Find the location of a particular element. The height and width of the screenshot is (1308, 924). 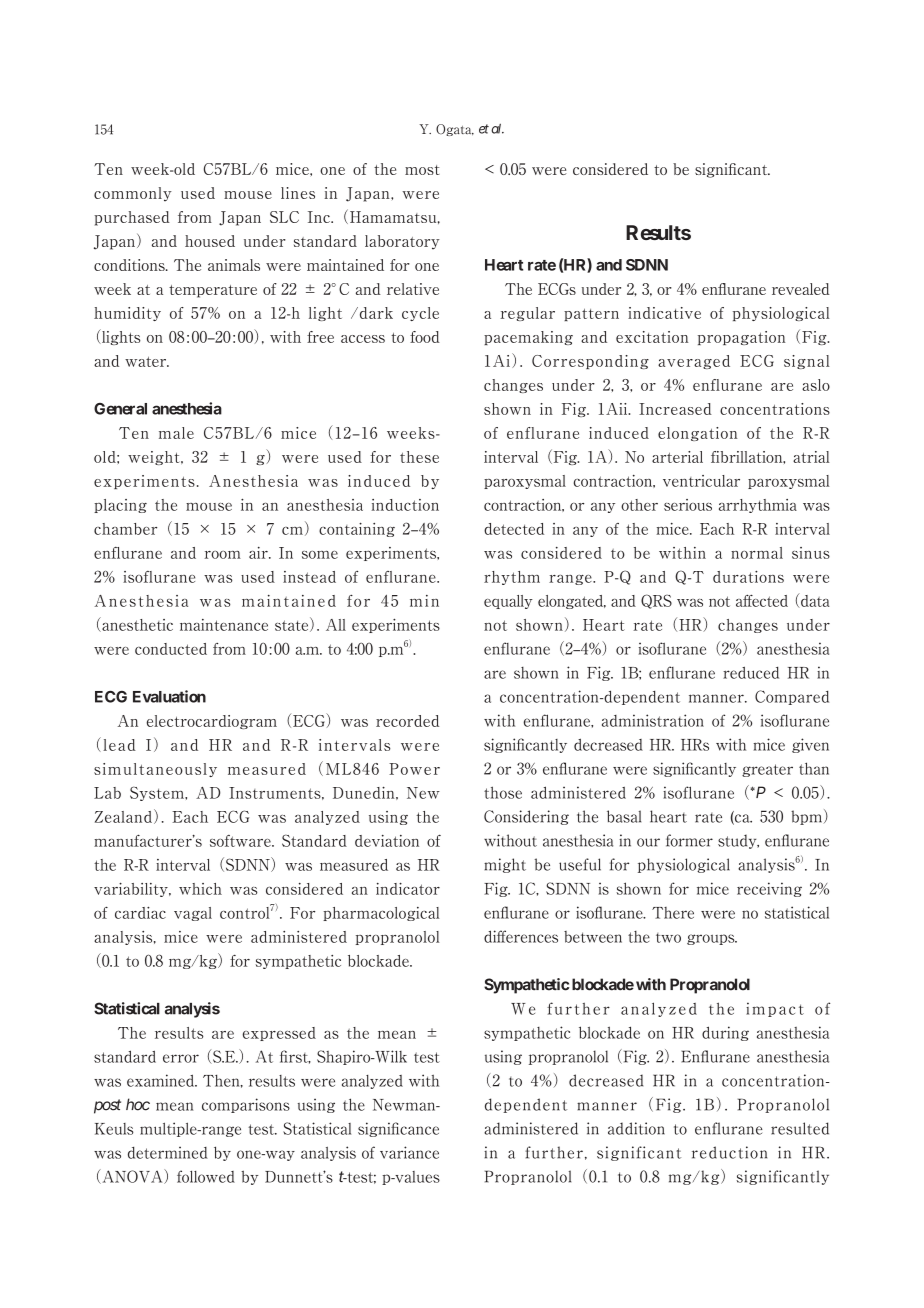

placing is located at coordinates (120, 506).
